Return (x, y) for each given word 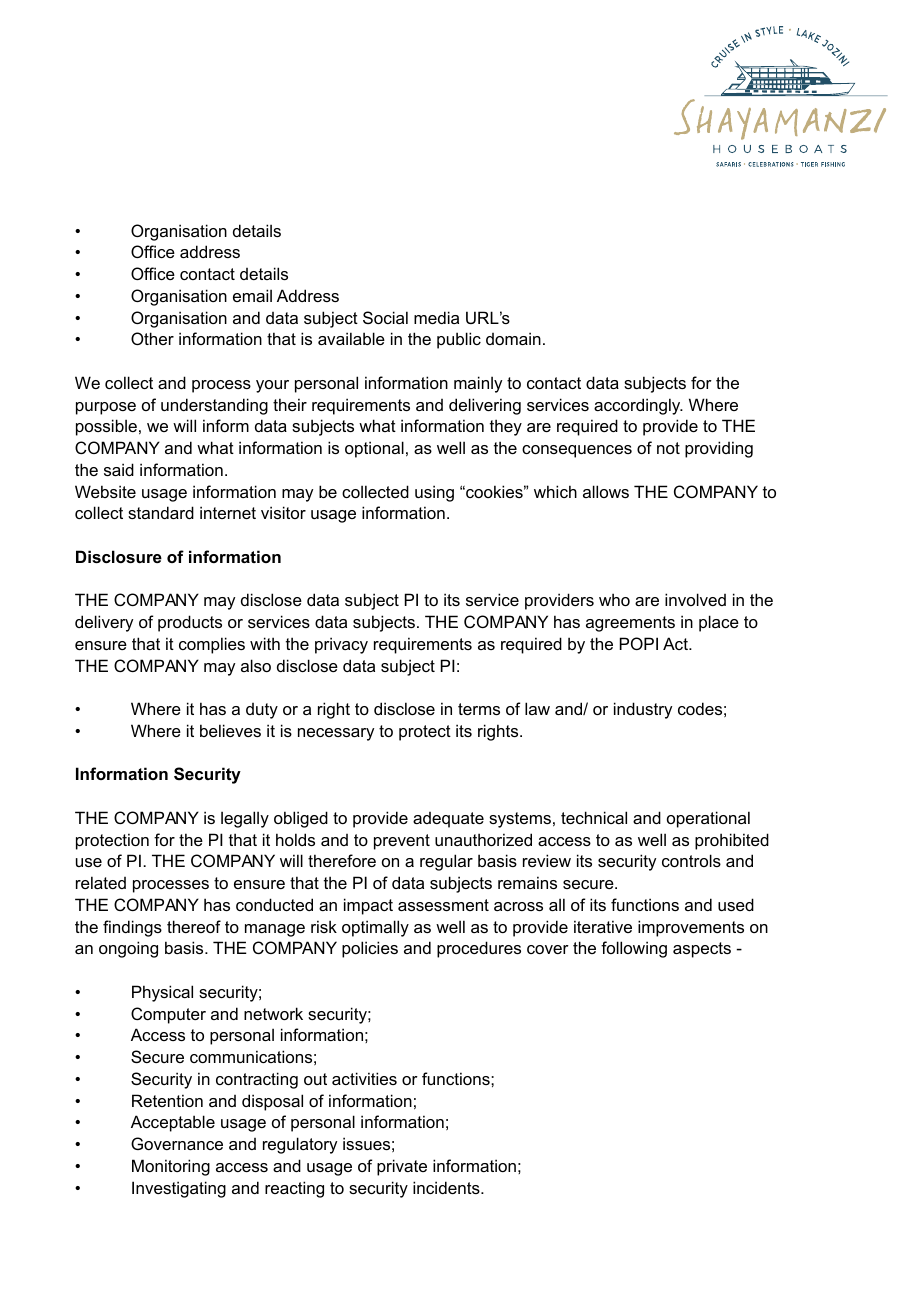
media (436, 317)
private (402, 1167)
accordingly (638, 406)
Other (152, 338)
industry (643, 710)
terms (479, 709)
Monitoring (171, 1167)
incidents (447, 1187)
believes (230, 730)
